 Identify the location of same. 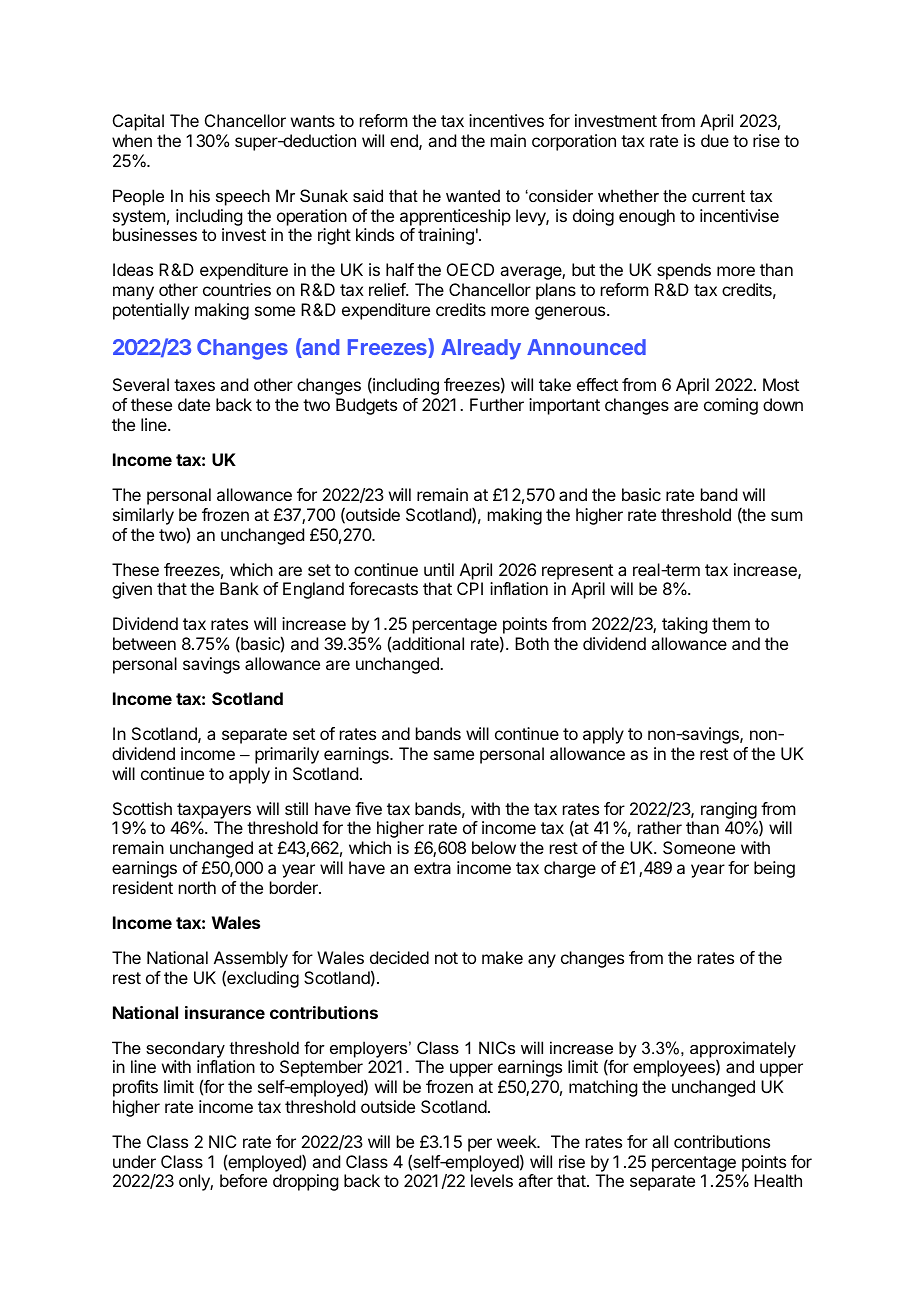
(454, 755).
